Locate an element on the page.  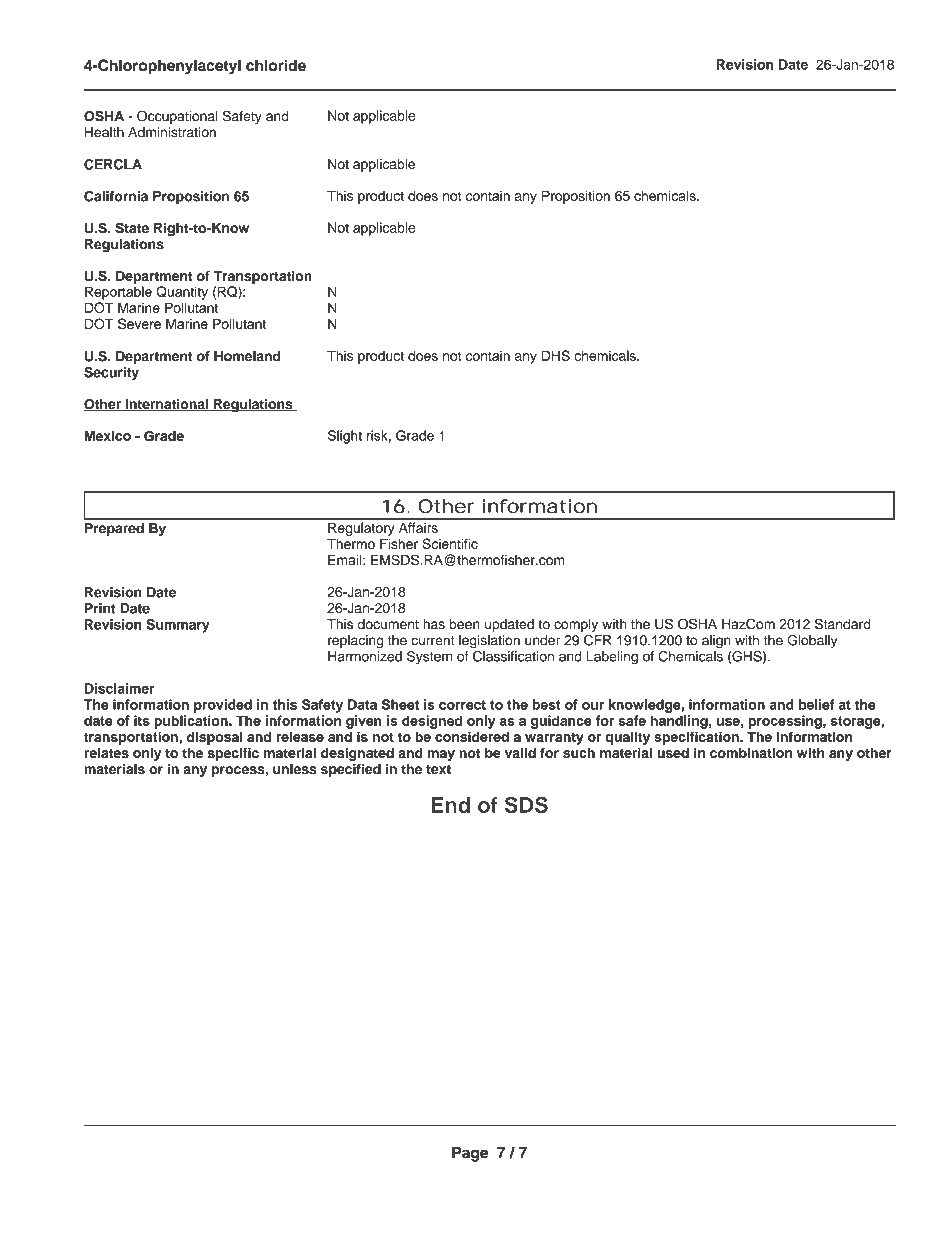
combination is located at coordinates (751, 752).
